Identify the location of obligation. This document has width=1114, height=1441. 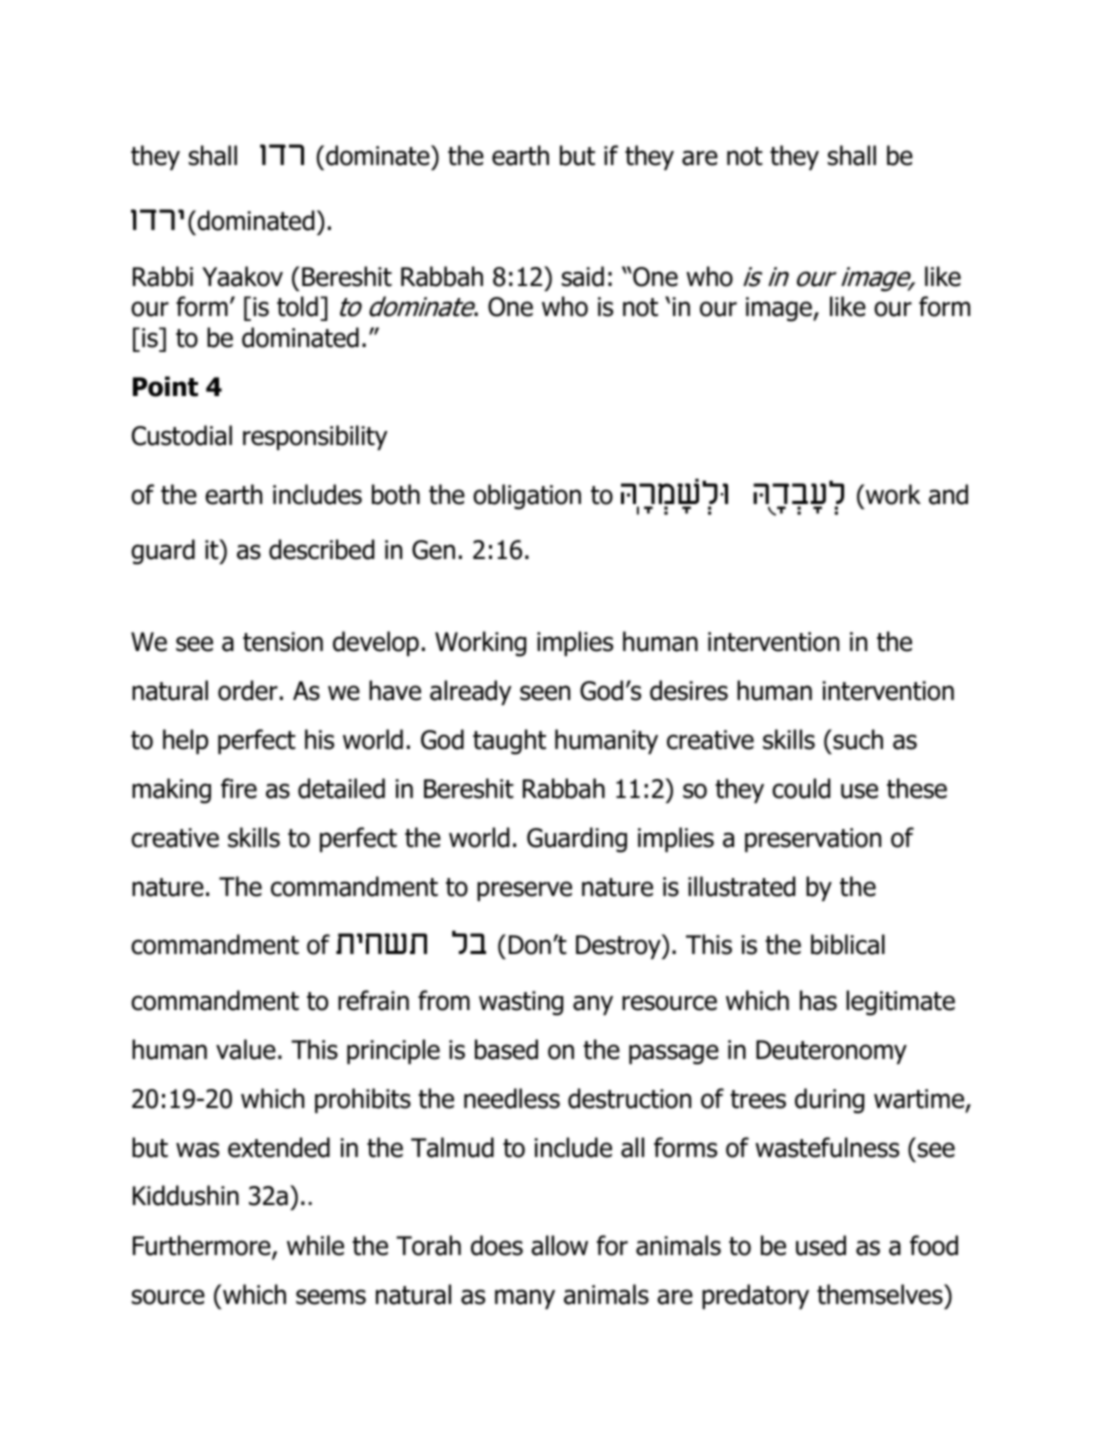
(527, 497).
